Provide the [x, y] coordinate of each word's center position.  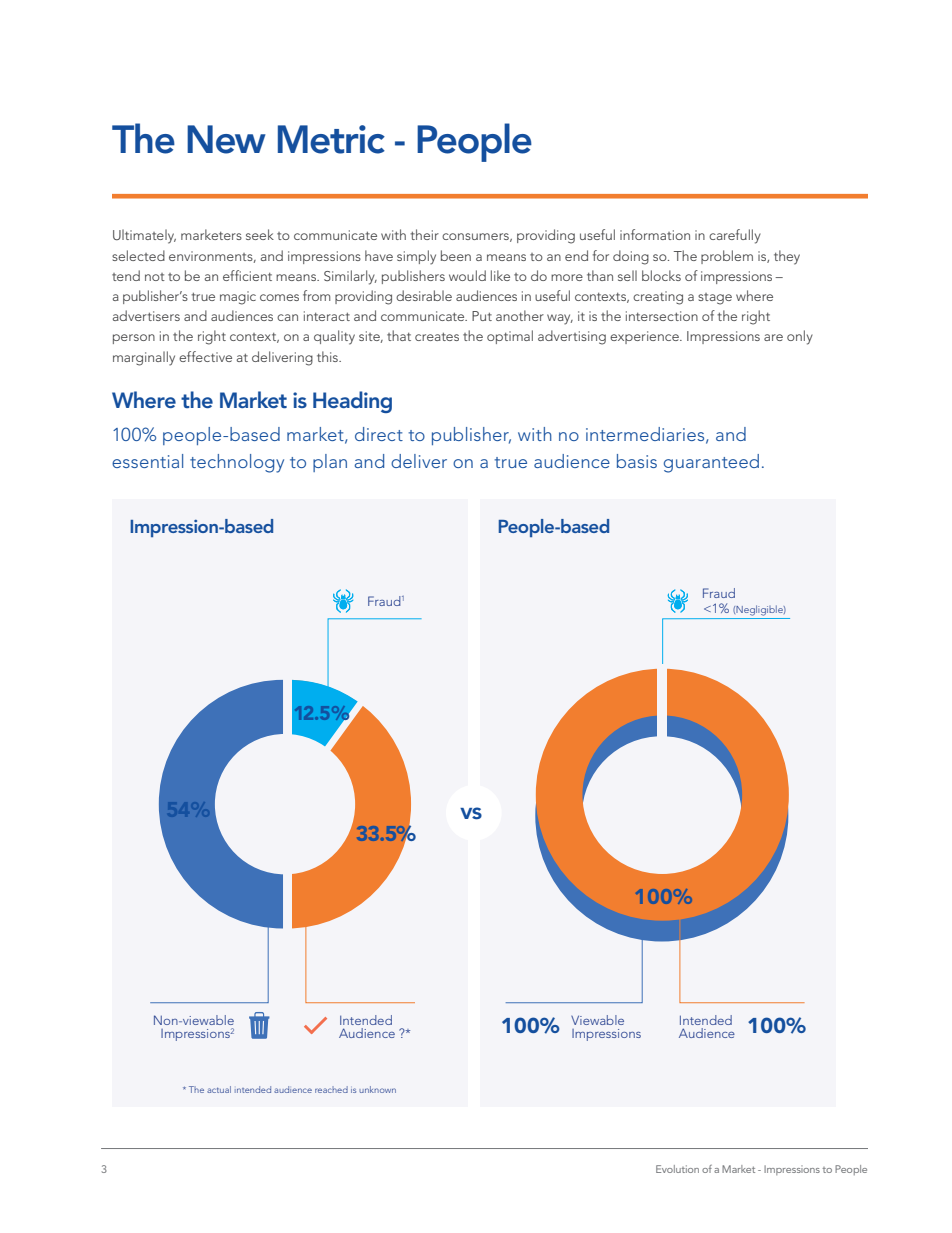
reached [331, 1089]
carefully [735, 236]
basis [637, 461]
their [424, 234]
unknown [377, 1089]
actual [219, 1089]
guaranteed [711, 463]
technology [237, 463]
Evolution [677, 1169]
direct [379, 434]
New [226, 139]
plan [330, 463]
